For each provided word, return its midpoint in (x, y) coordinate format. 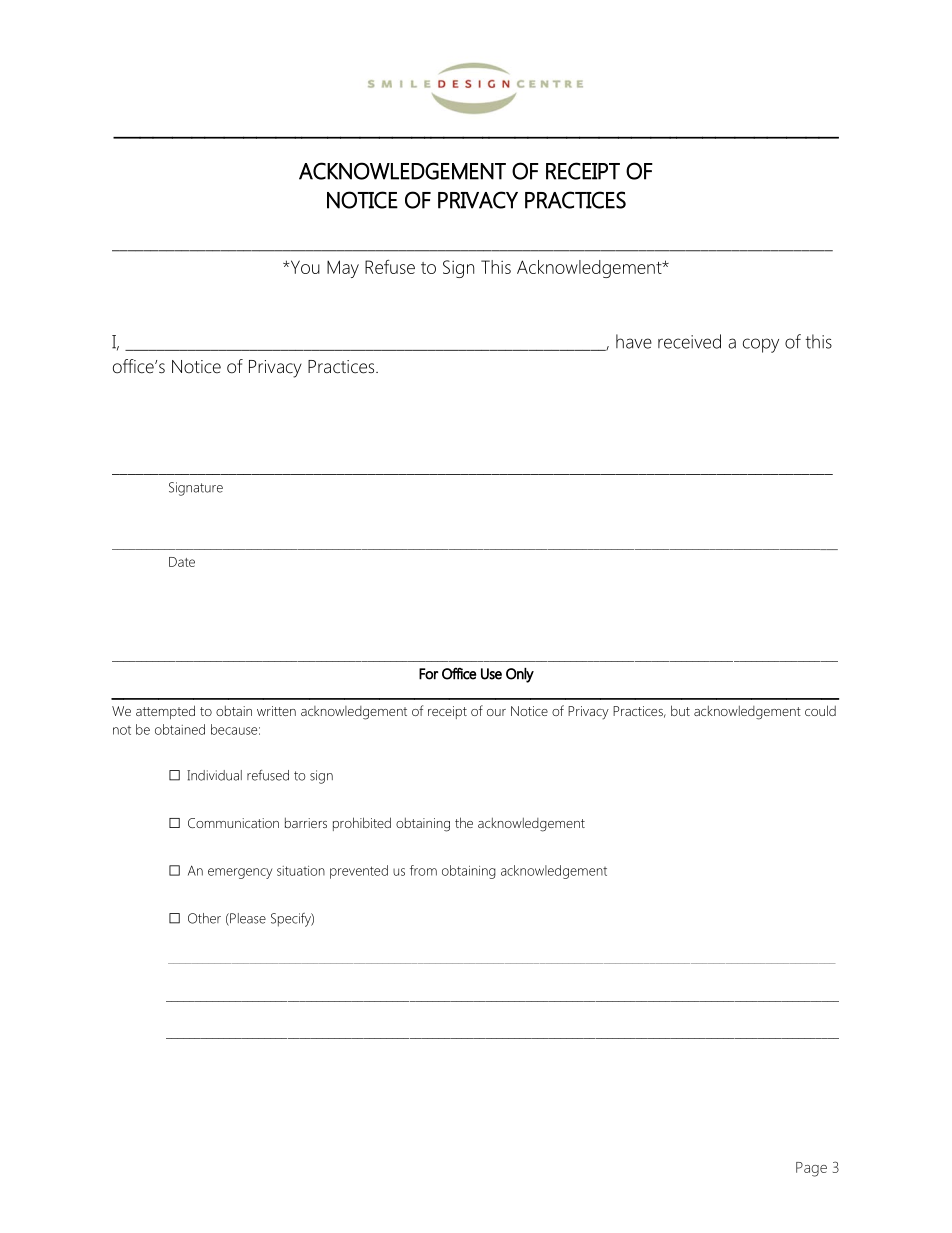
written (276, 711)
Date (182, 562)
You (304, 267)
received (689, 341)
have (634, 341)
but (680, 710)
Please (247, 919)
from (423, 870)
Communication (233, 823)
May (343, 269)
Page (811, 1169)
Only (520, 675)
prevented (359, 872)
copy (761, 345)
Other (204, 918)
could (820, 710)
